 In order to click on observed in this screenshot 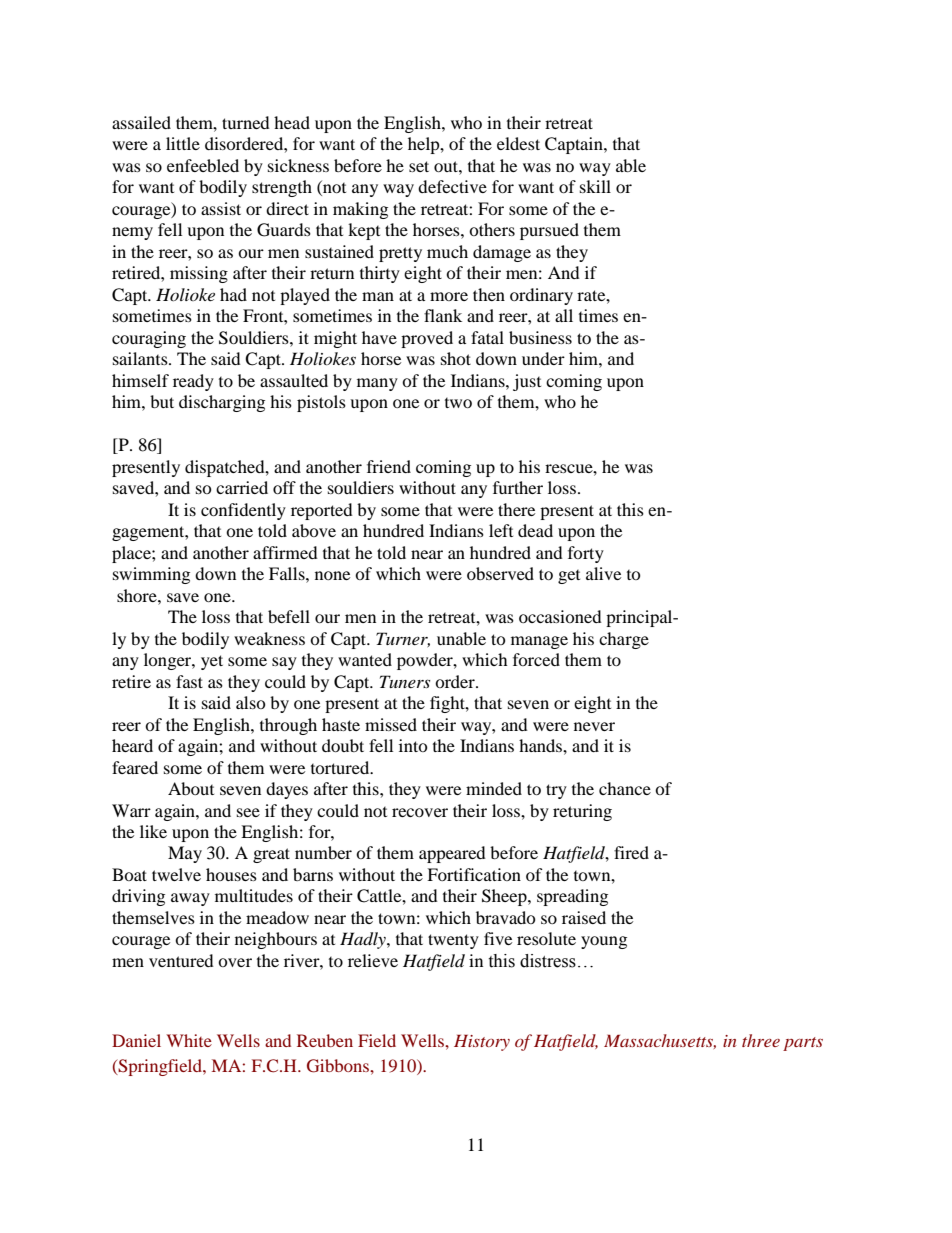, I will do `click(500, 573)`.
